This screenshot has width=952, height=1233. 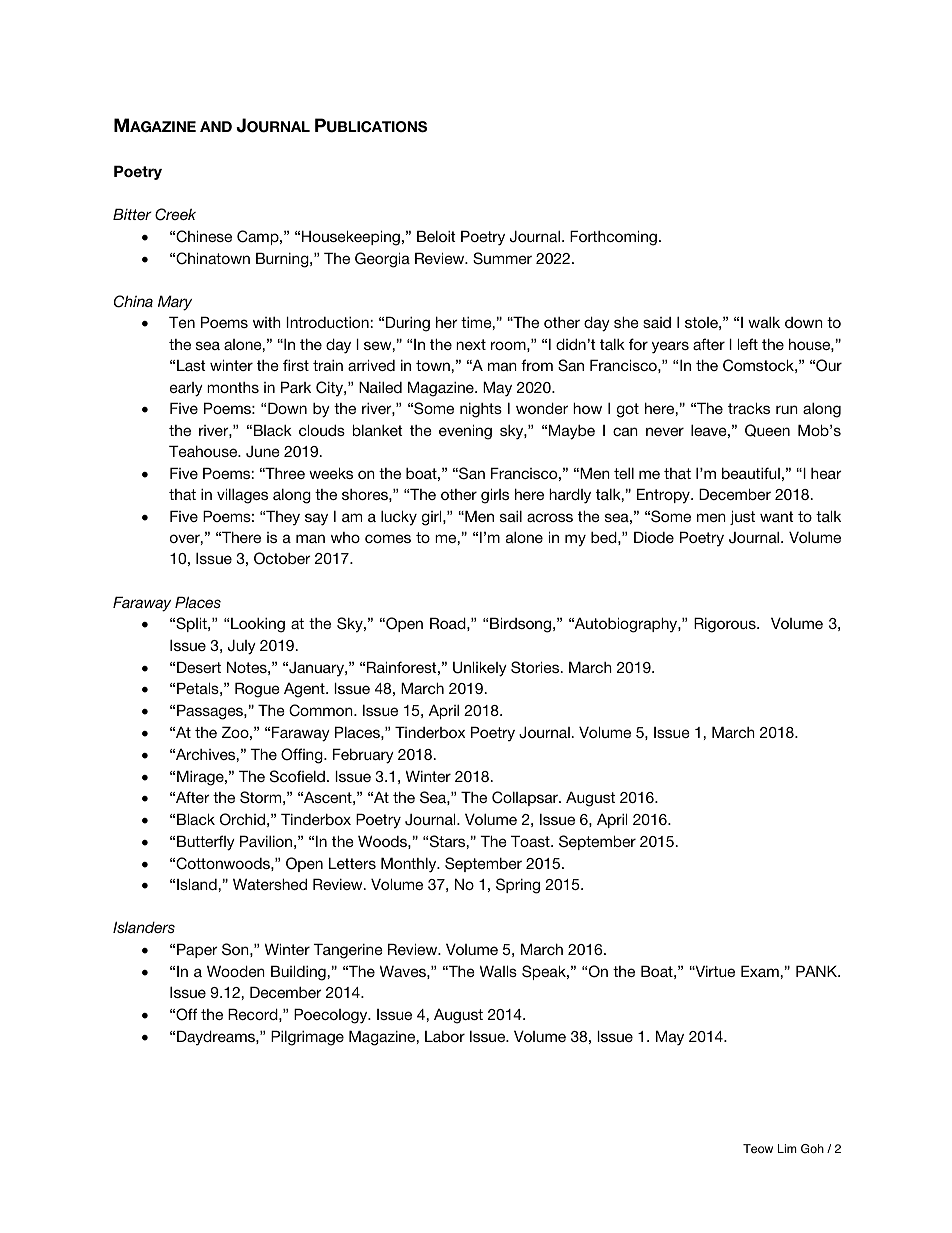 I want to click on Rigorous, so click(x=726, y=625).
